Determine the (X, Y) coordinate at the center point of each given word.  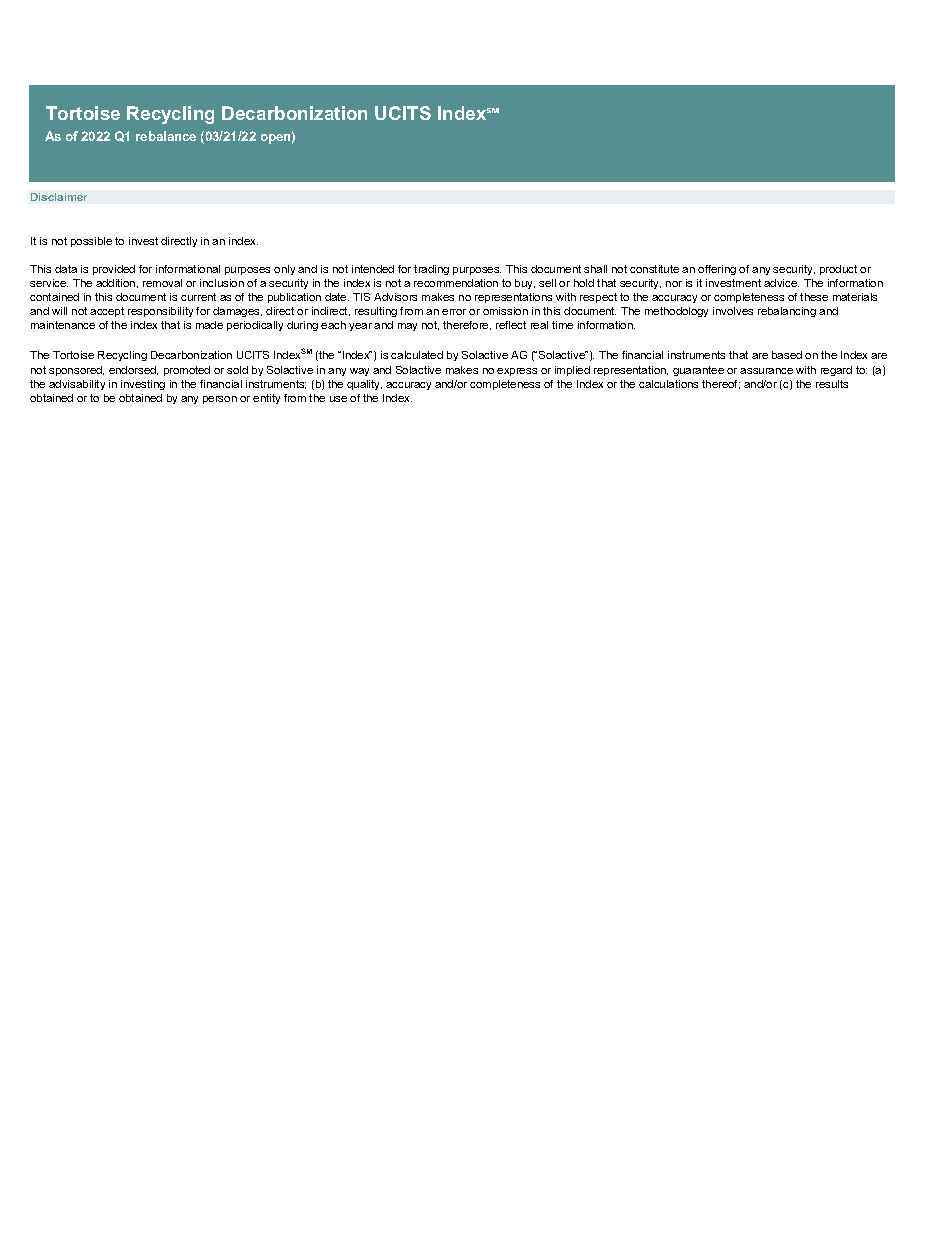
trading (431, 270)
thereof (721, 384)
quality (364, 385)
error (454, 312)
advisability (77, 385)
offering (717, 270)
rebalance (166, 136)
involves (733, 311)
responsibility (160, 312)
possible (91, 242)
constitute (654, 269)
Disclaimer (59, 197)
